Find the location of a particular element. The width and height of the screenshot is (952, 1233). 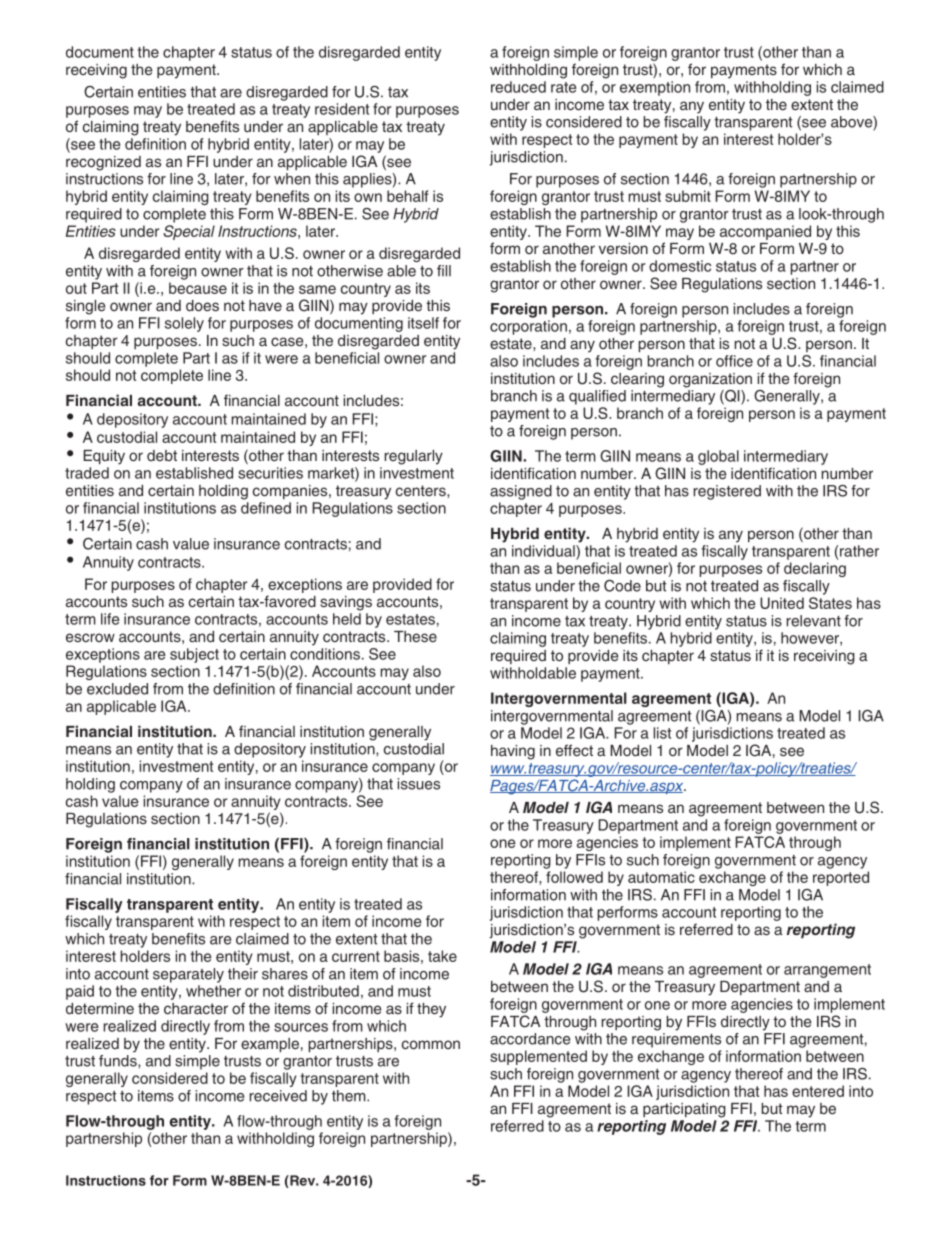

exemption is located at coordinates (655, 88).
